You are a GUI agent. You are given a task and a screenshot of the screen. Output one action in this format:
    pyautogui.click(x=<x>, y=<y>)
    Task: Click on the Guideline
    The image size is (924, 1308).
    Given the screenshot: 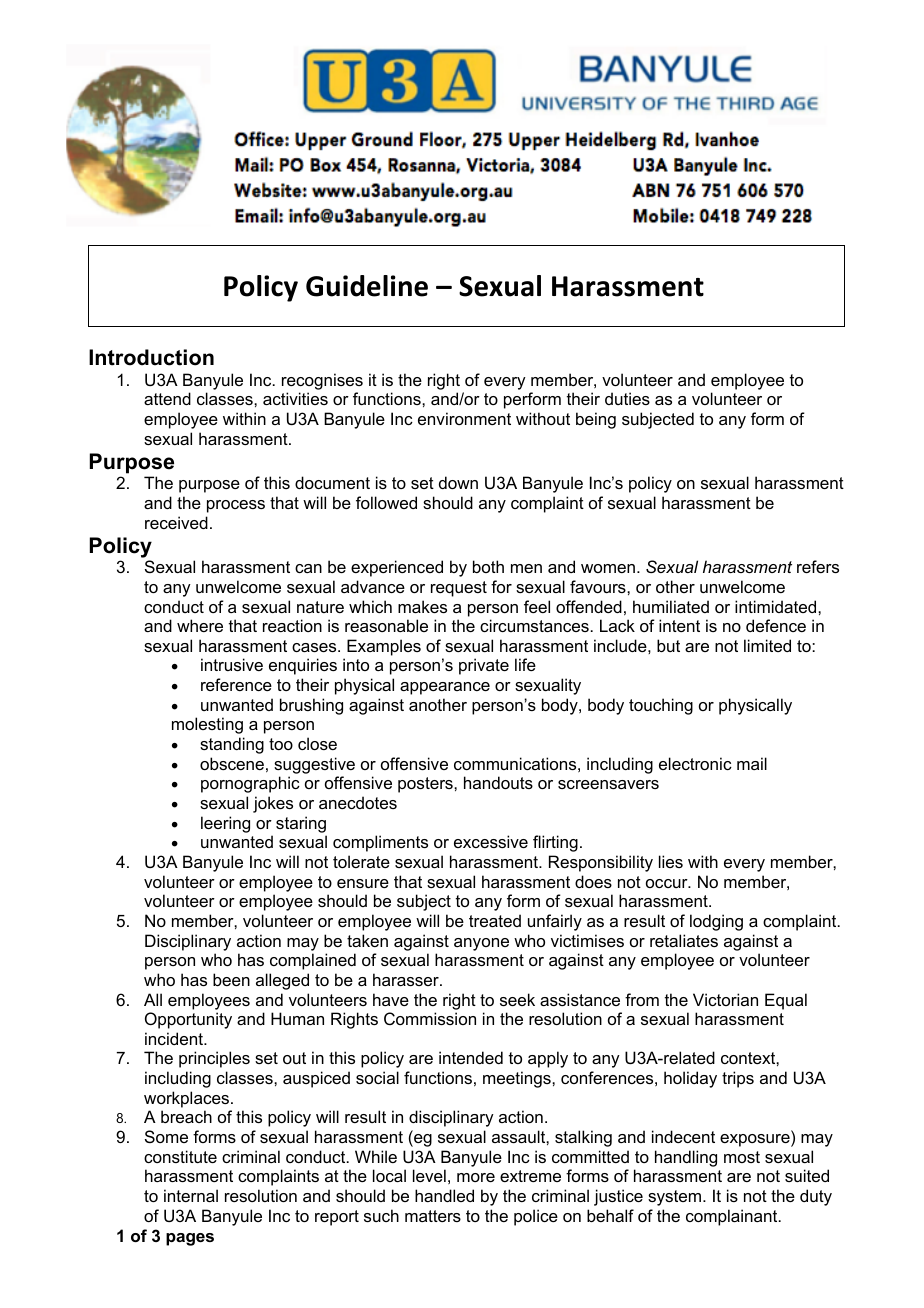 What is the action you would take?
    pyautogui.click(x=367, y=286)
